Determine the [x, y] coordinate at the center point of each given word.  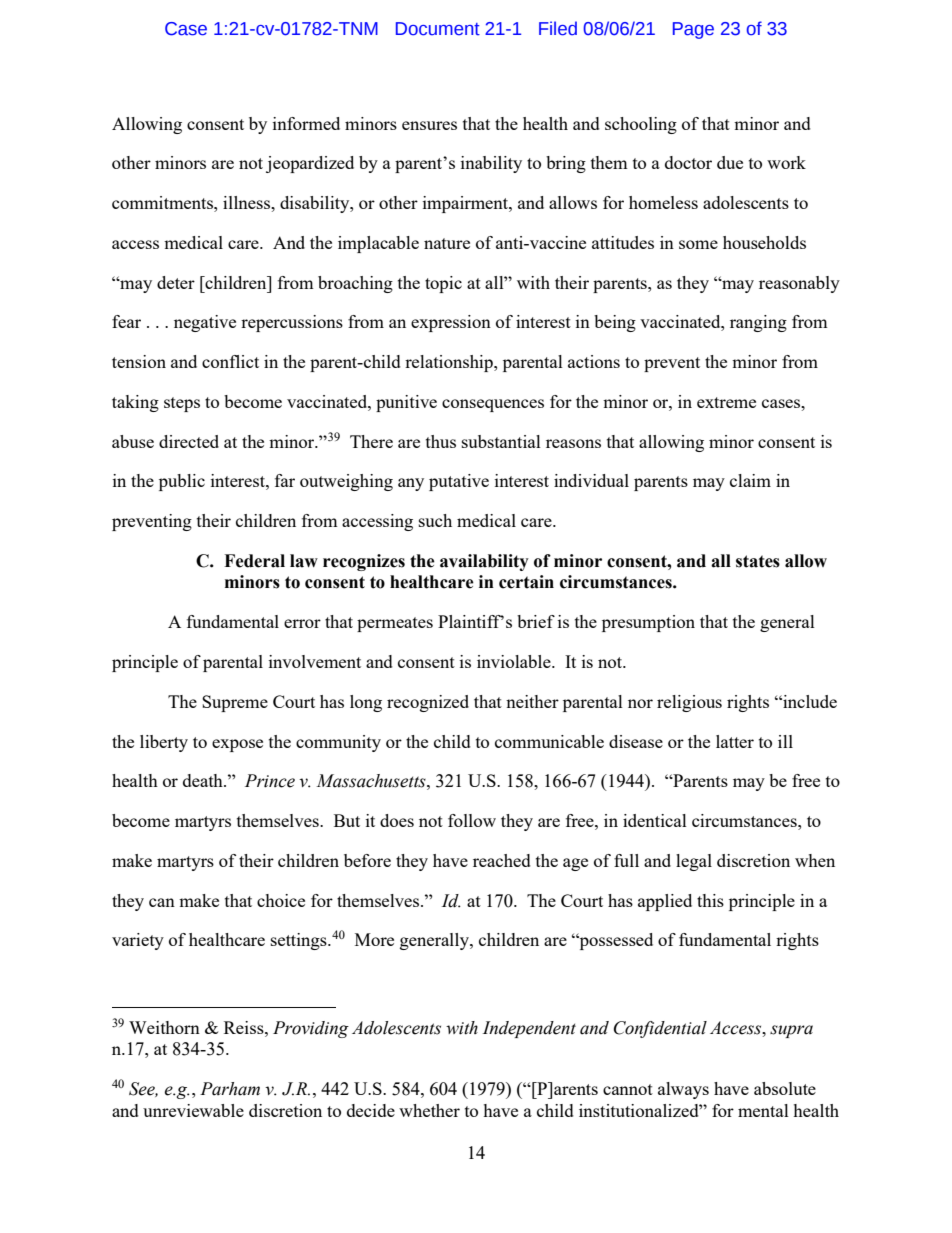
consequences [493, 405]
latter [735, 741]
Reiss [245, 1027]
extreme [726, 402]
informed [306, 123]
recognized [428, 703]
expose [237, 745]
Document [438, 29]
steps [182, 404]
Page [693, 30]
